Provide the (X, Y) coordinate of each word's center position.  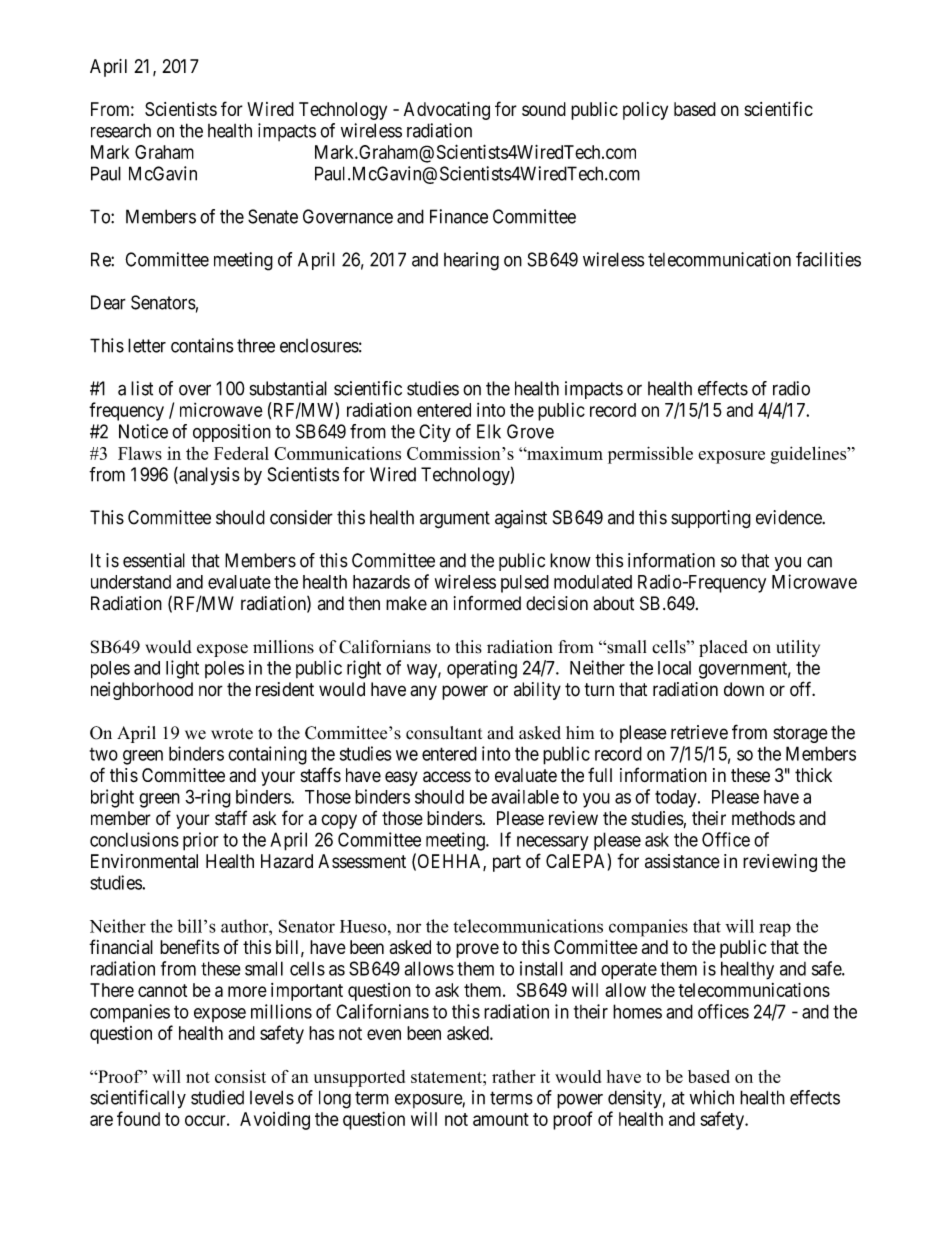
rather (514, 1076)
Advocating (447, 111)
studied (217, 1097)
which (712, 1097)
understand (131, 582)
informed (487, 603)
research (121, 130)
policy (645, 111)
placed (723, 648)
